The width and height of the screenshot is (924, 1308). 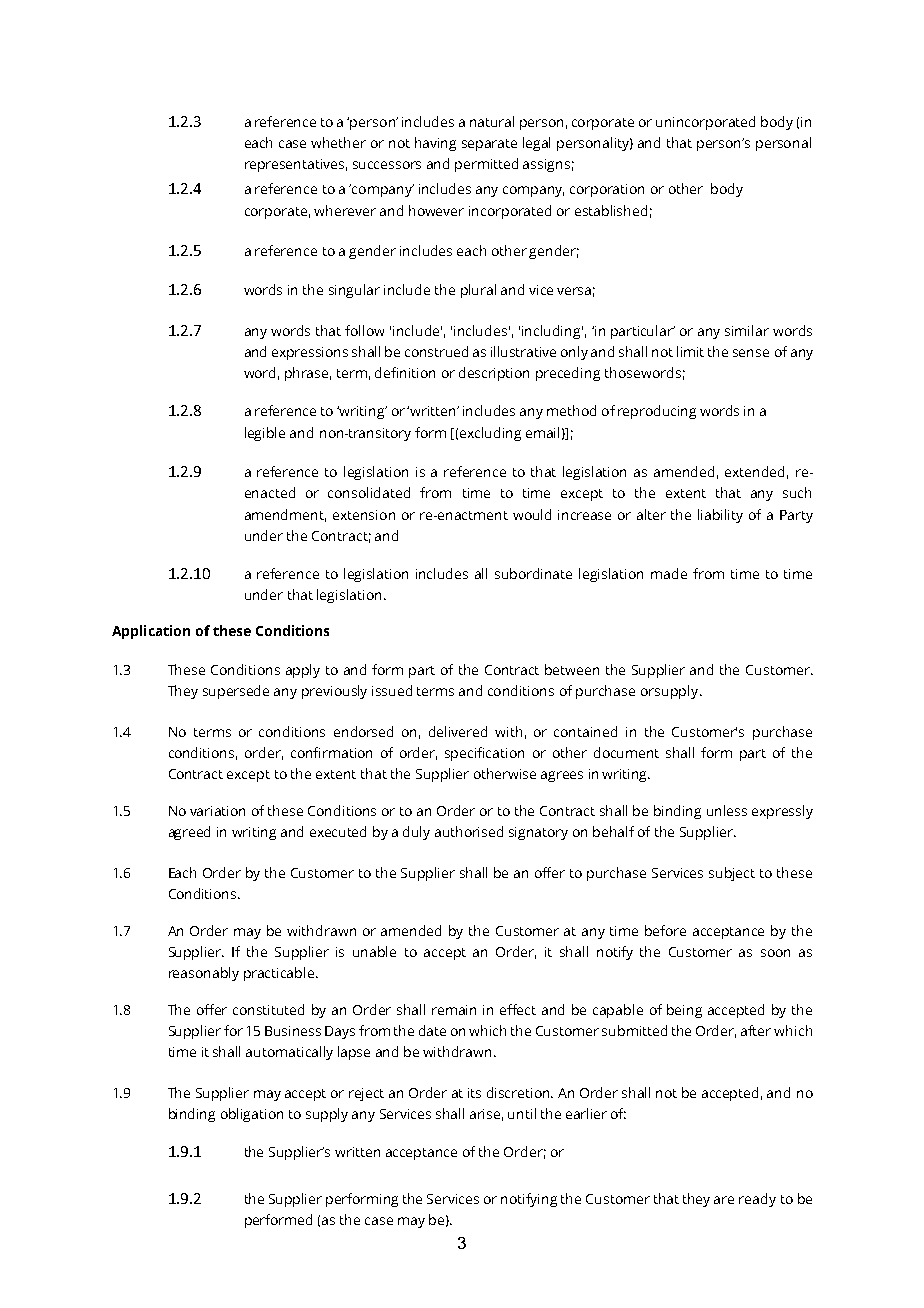 What do you see at coordinates (724, 1200) in the screenshot?
I see `are` at bounding box center [724, 1200].
